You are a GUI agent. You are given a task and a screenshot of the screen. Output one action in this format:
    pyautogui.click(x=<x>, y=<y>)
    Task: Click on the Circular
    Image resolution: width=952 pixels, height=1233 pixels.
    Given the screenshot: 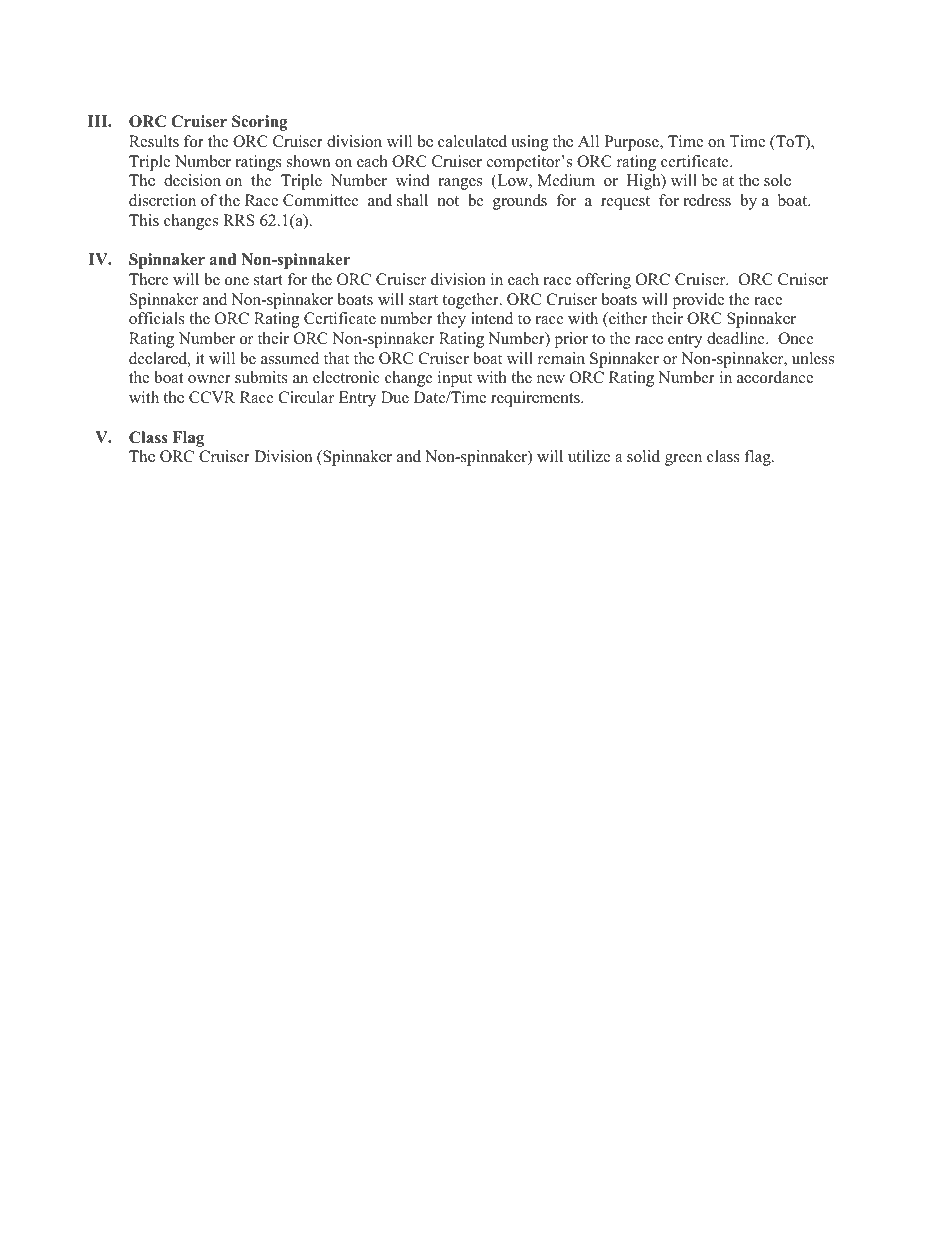 What is the action you would take?
    pyautogui.click(x=306, y=397)
